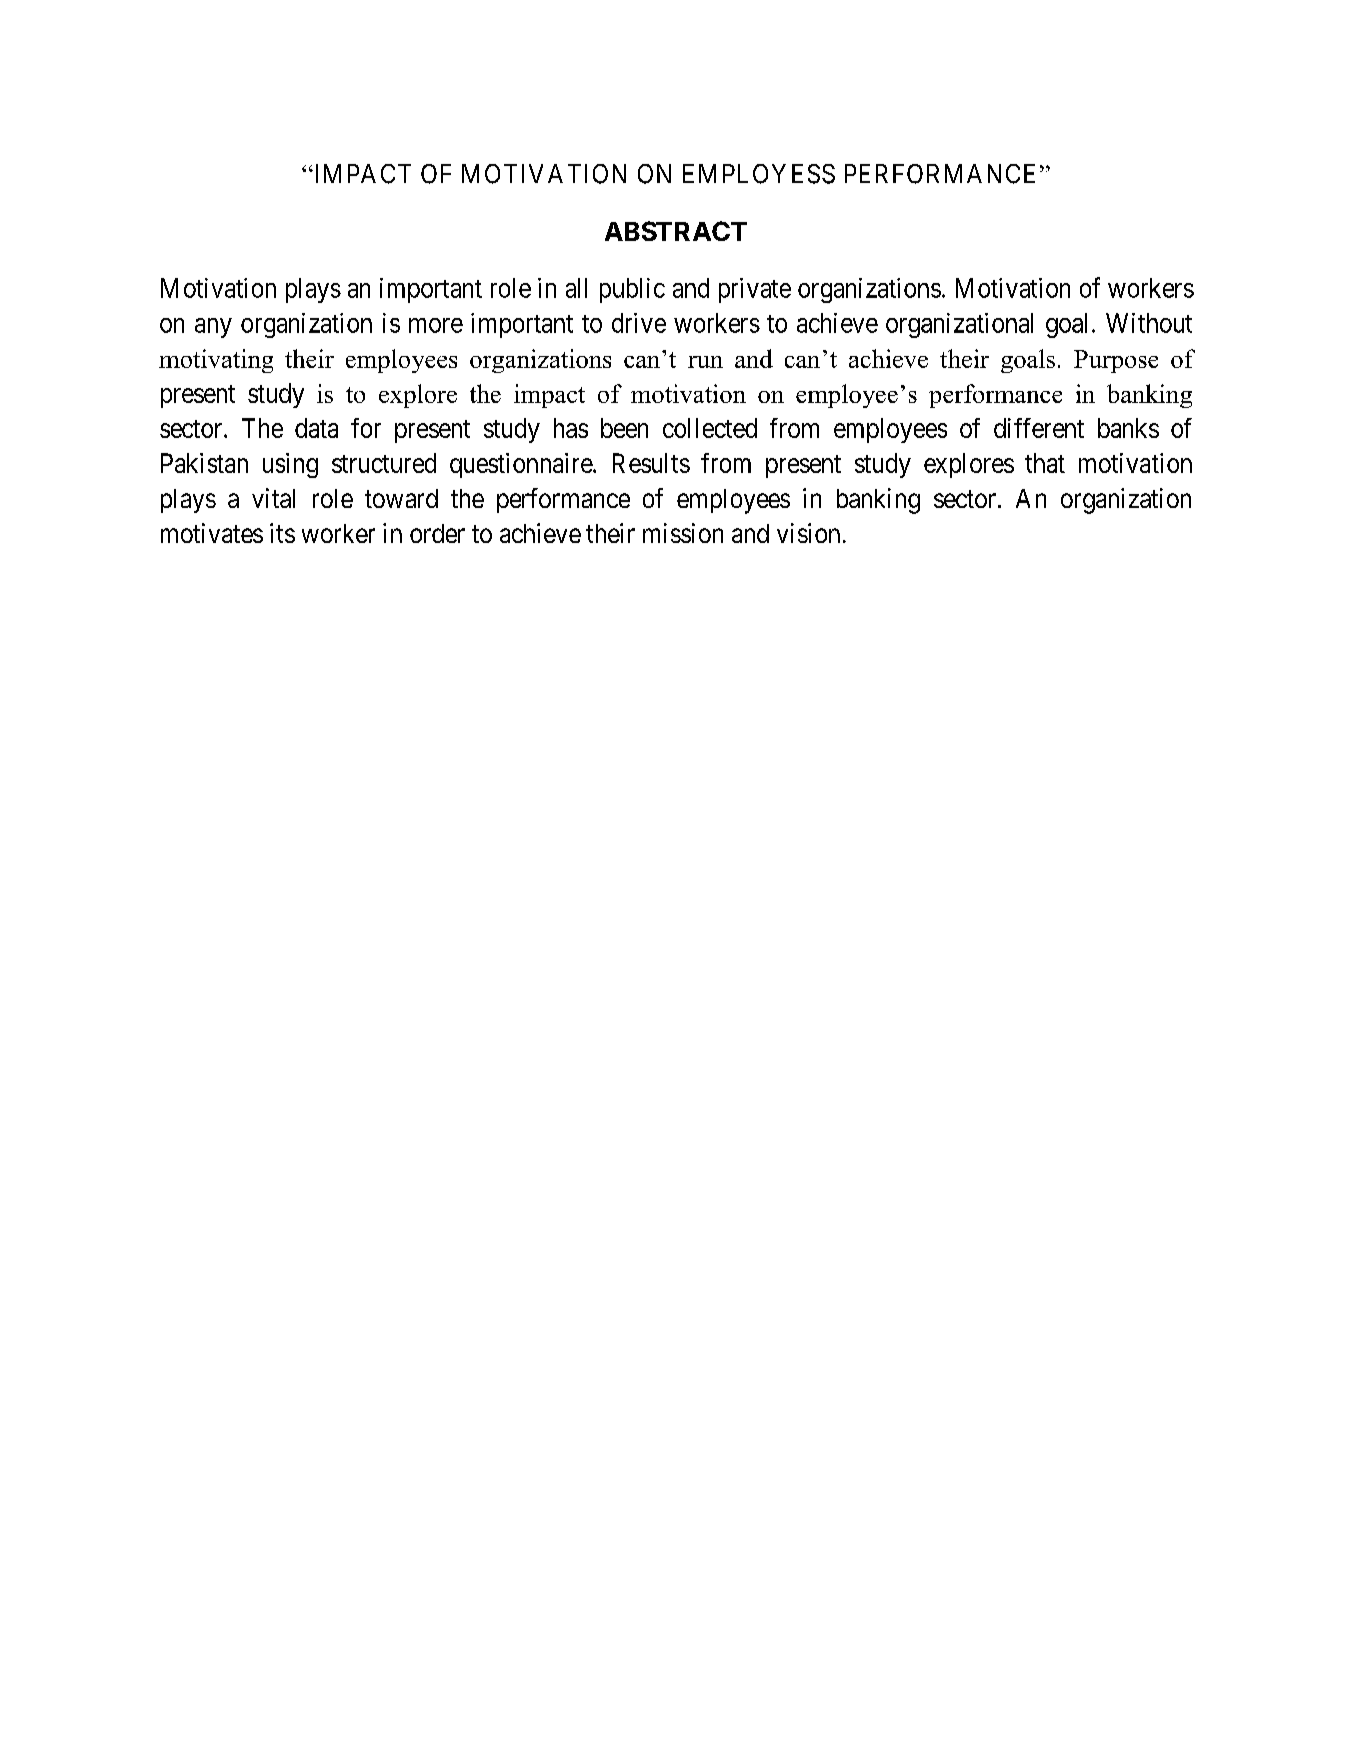 The height and width of the image is (1750, 1352). What do you see at coordinates (683, 533) in the image?
I see `mission` at bounding box center [683, 533].
